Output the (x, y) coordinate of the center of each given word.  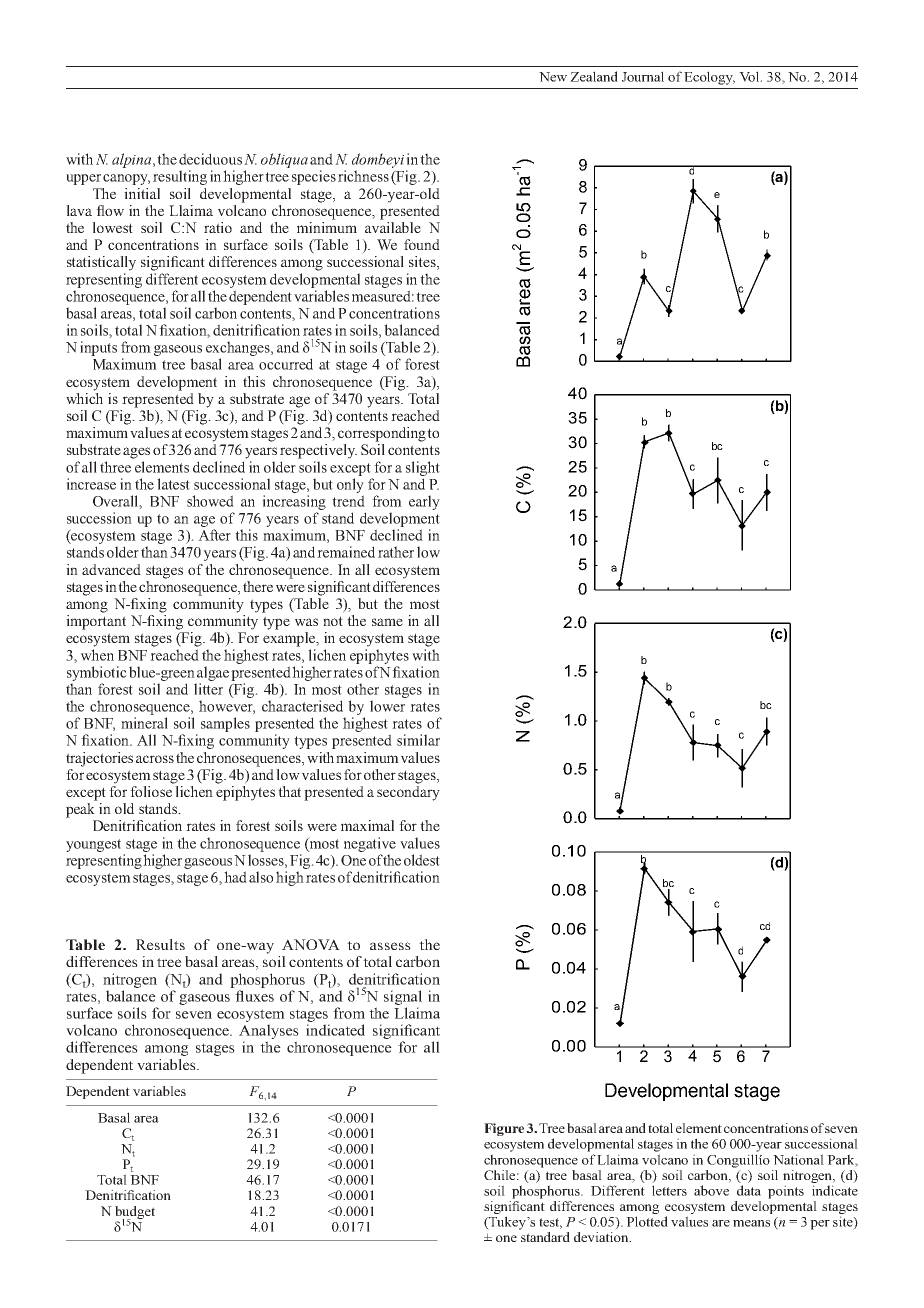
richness (363, 176)
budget (135, 1213)
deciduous (210, 159)
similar (418, 740)
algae (213, 673)
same (387, 622)
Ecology (709, 78)
